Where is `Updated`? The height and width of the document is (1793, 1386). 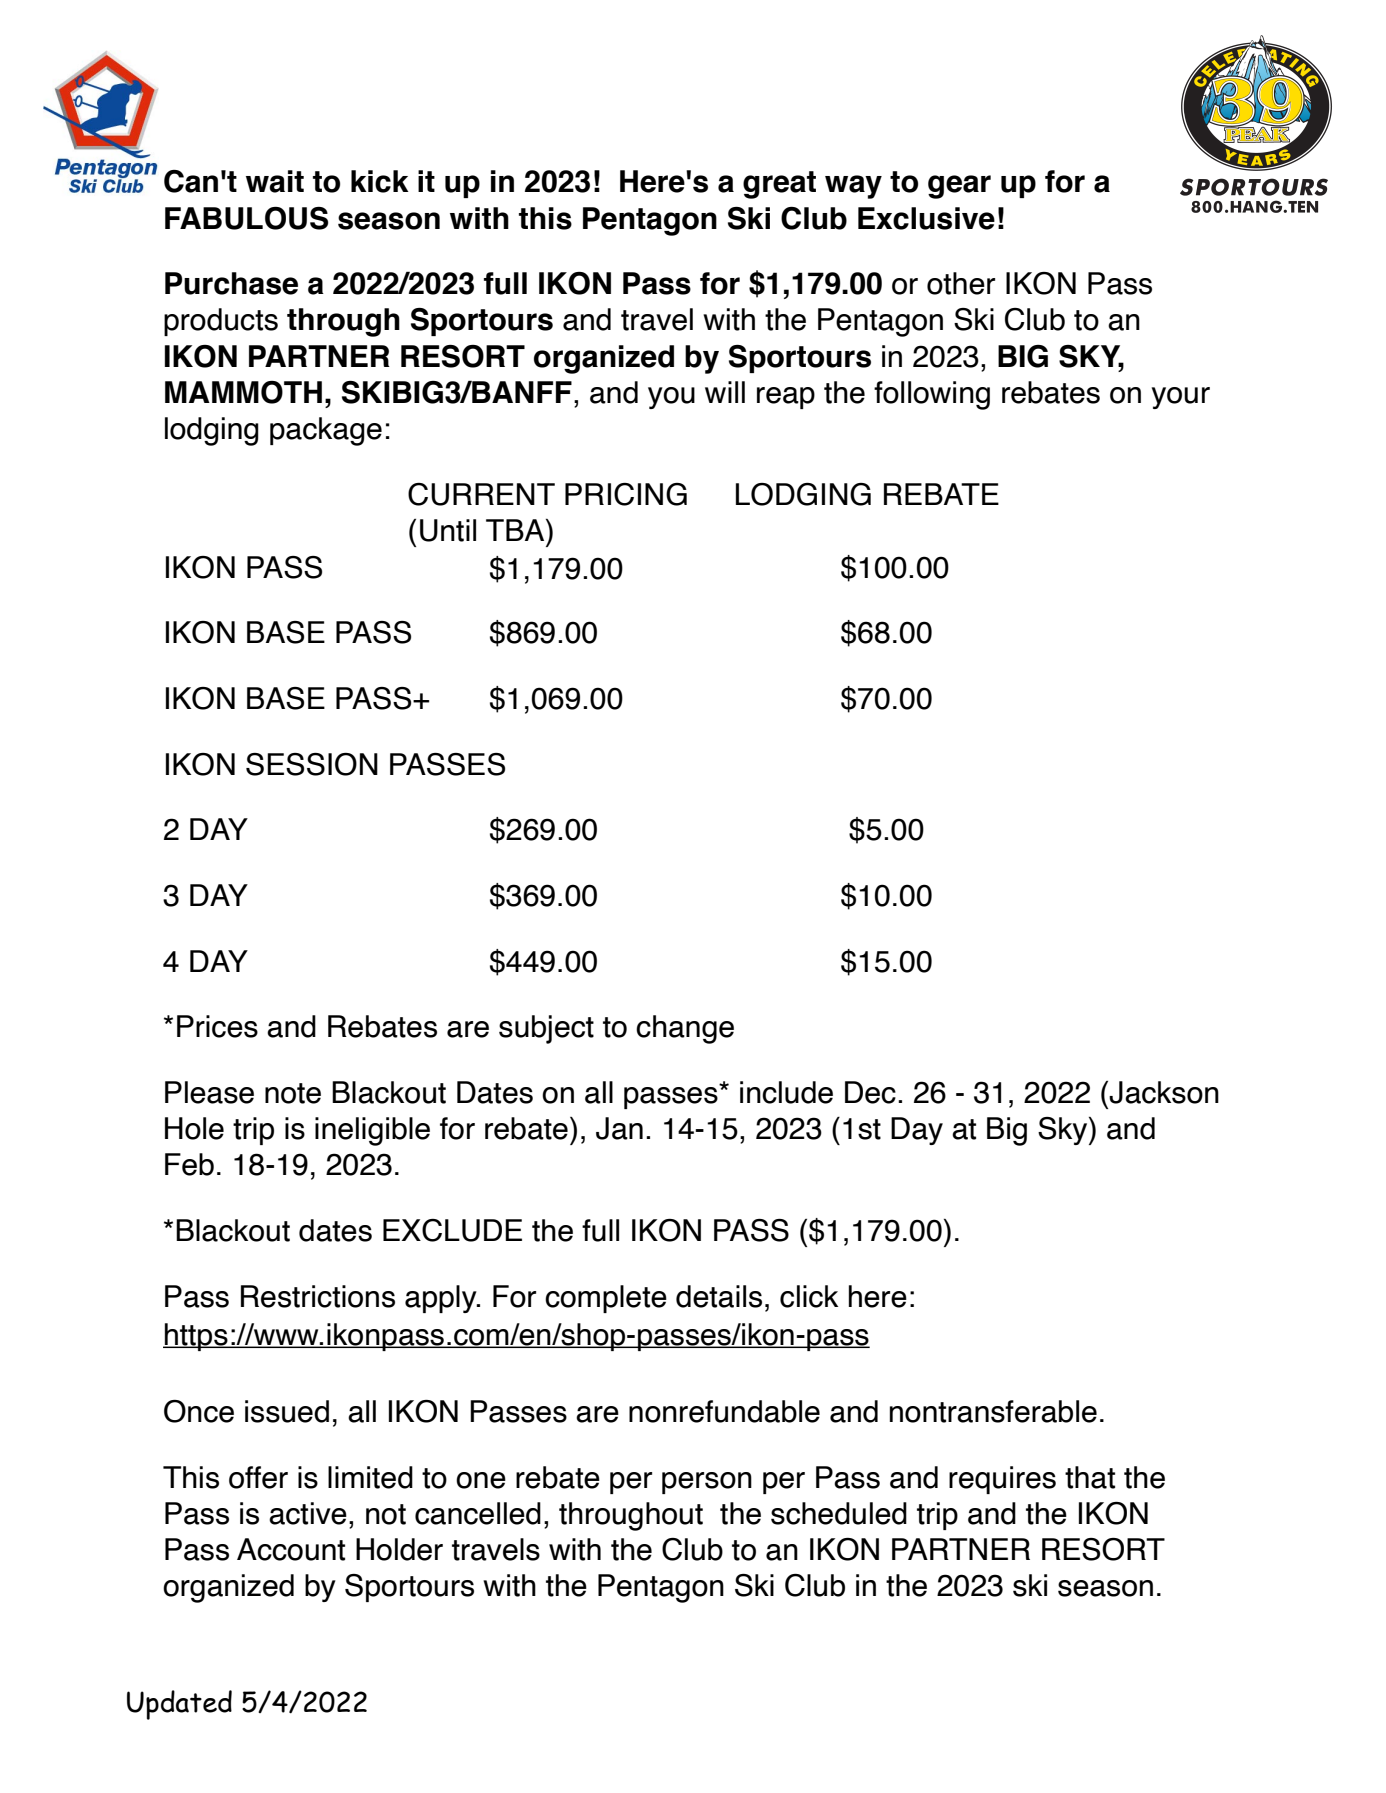 Updated is located at coordinates (179, 1705).
